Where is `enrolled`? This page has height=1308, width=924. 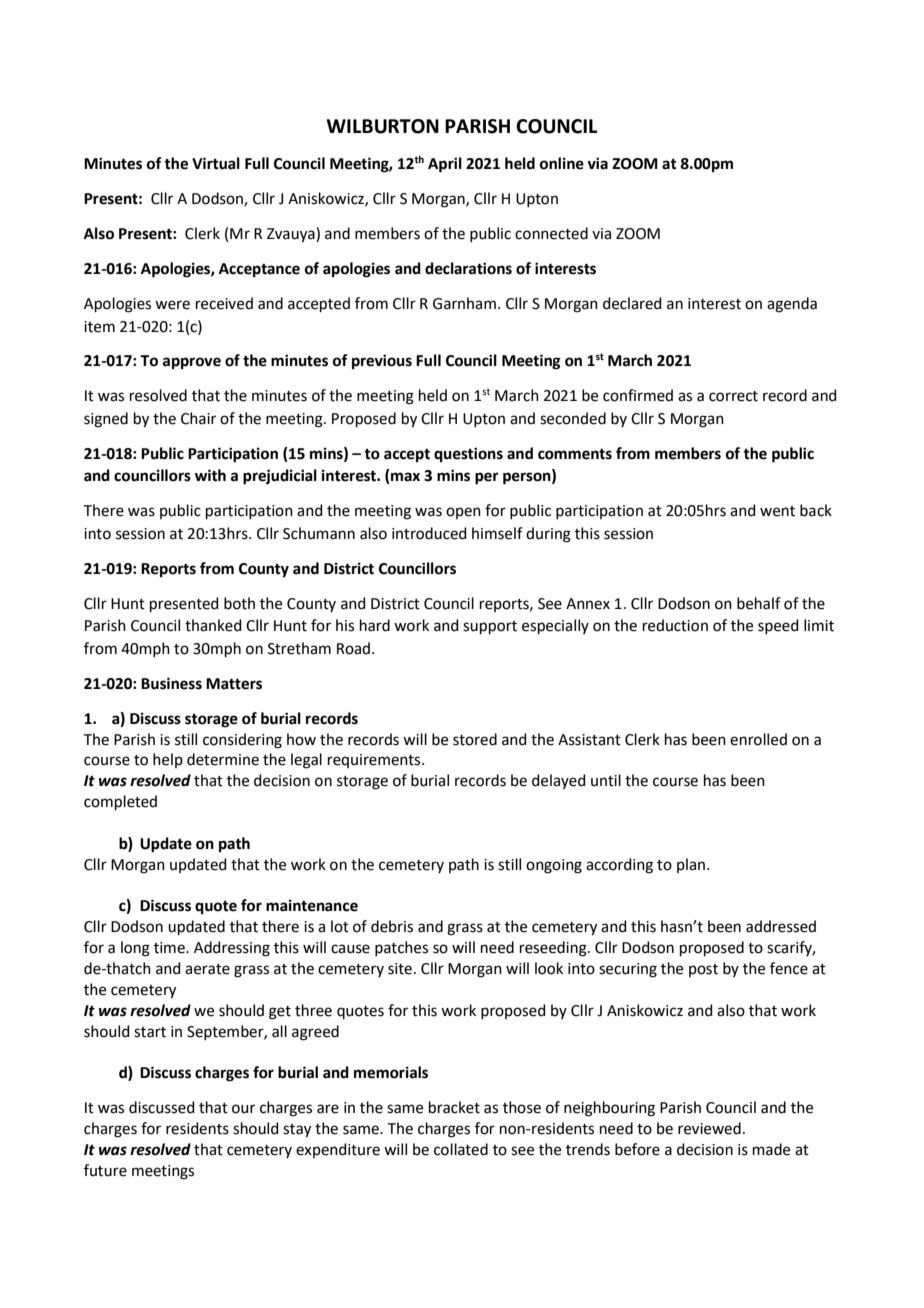
enrolled is located at coordinates (758, 739).
